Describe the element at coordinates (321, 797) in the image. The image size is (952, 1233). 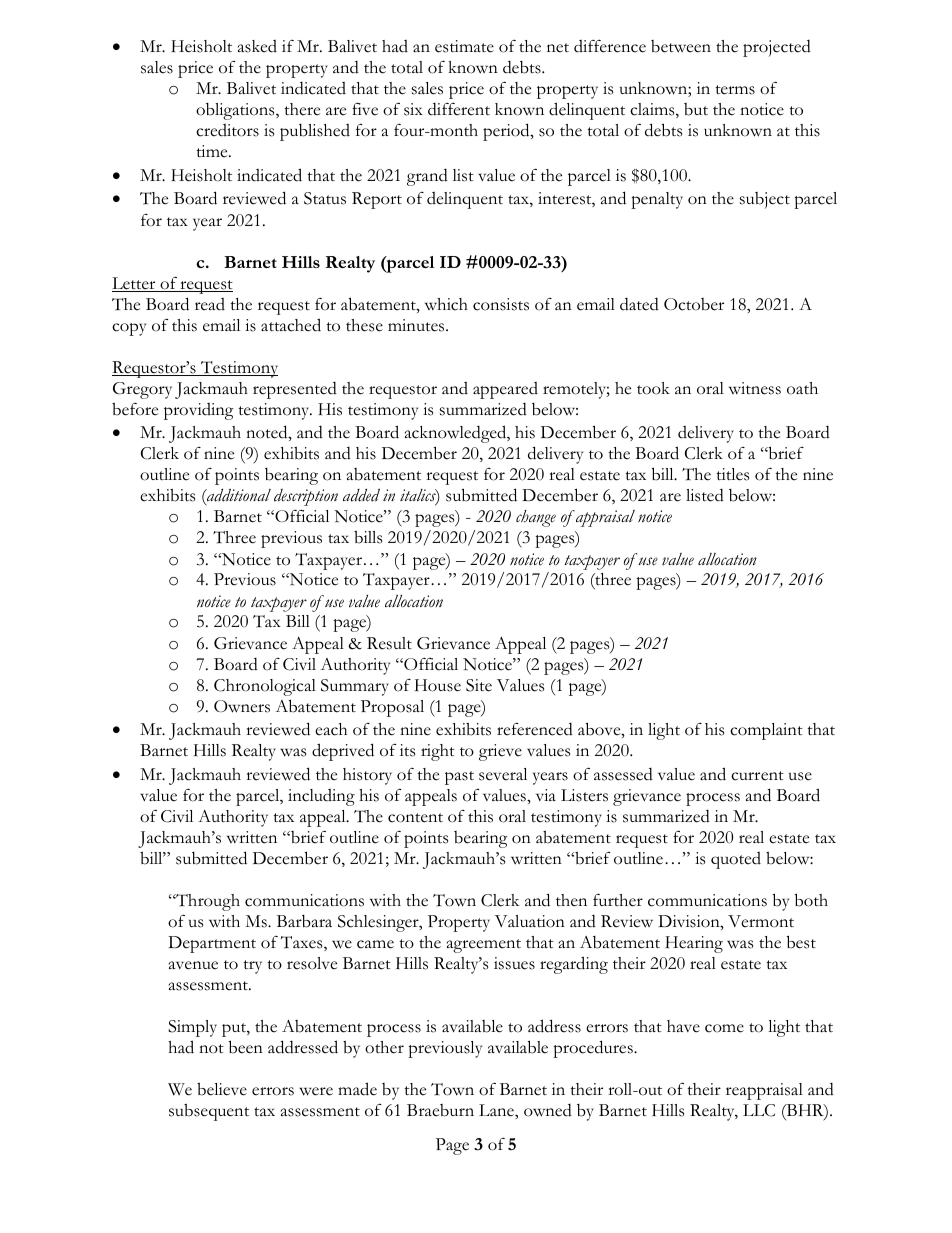
I see `including` at that location.
